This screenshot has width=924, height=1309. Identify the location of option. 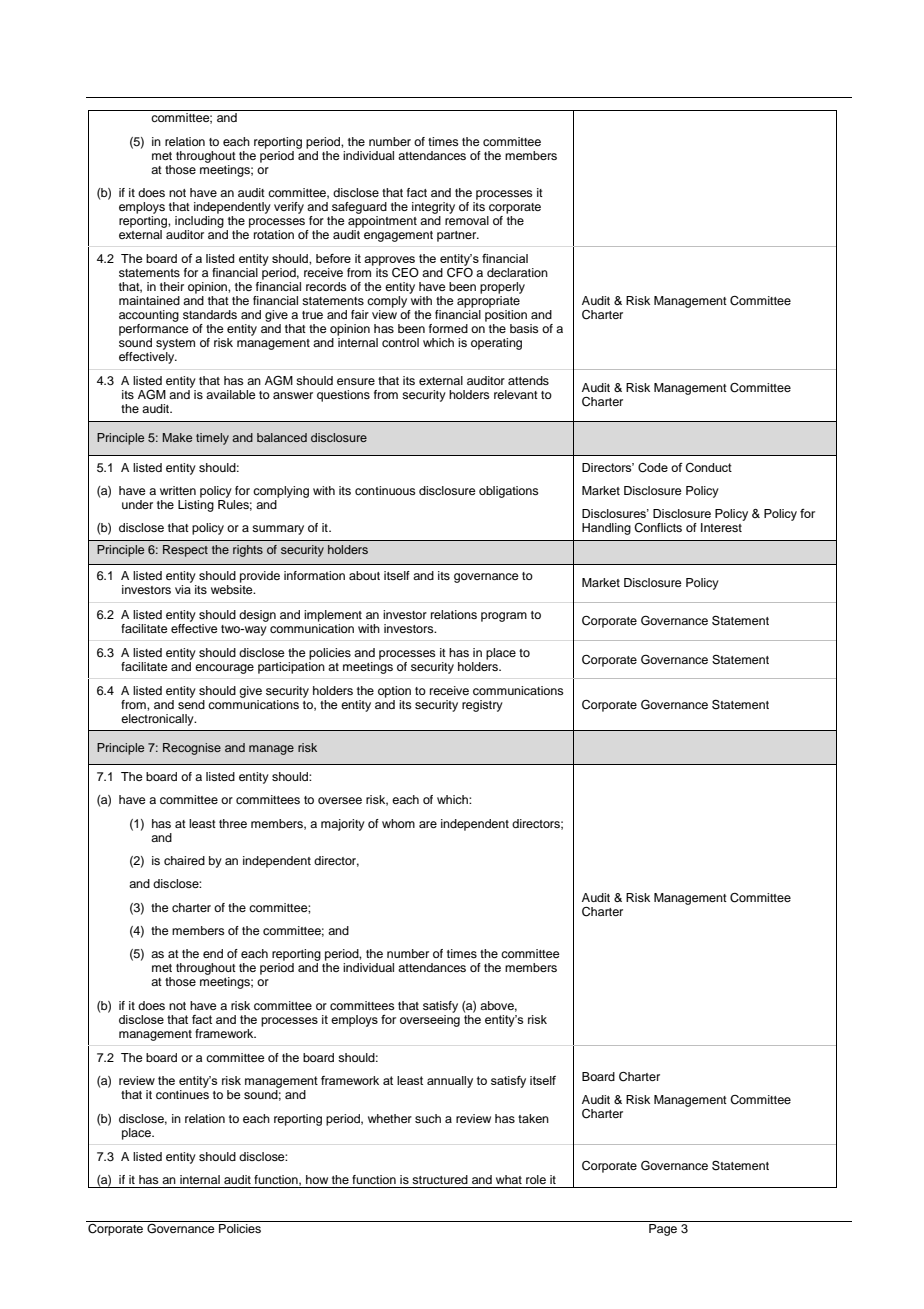
(394, 692).
